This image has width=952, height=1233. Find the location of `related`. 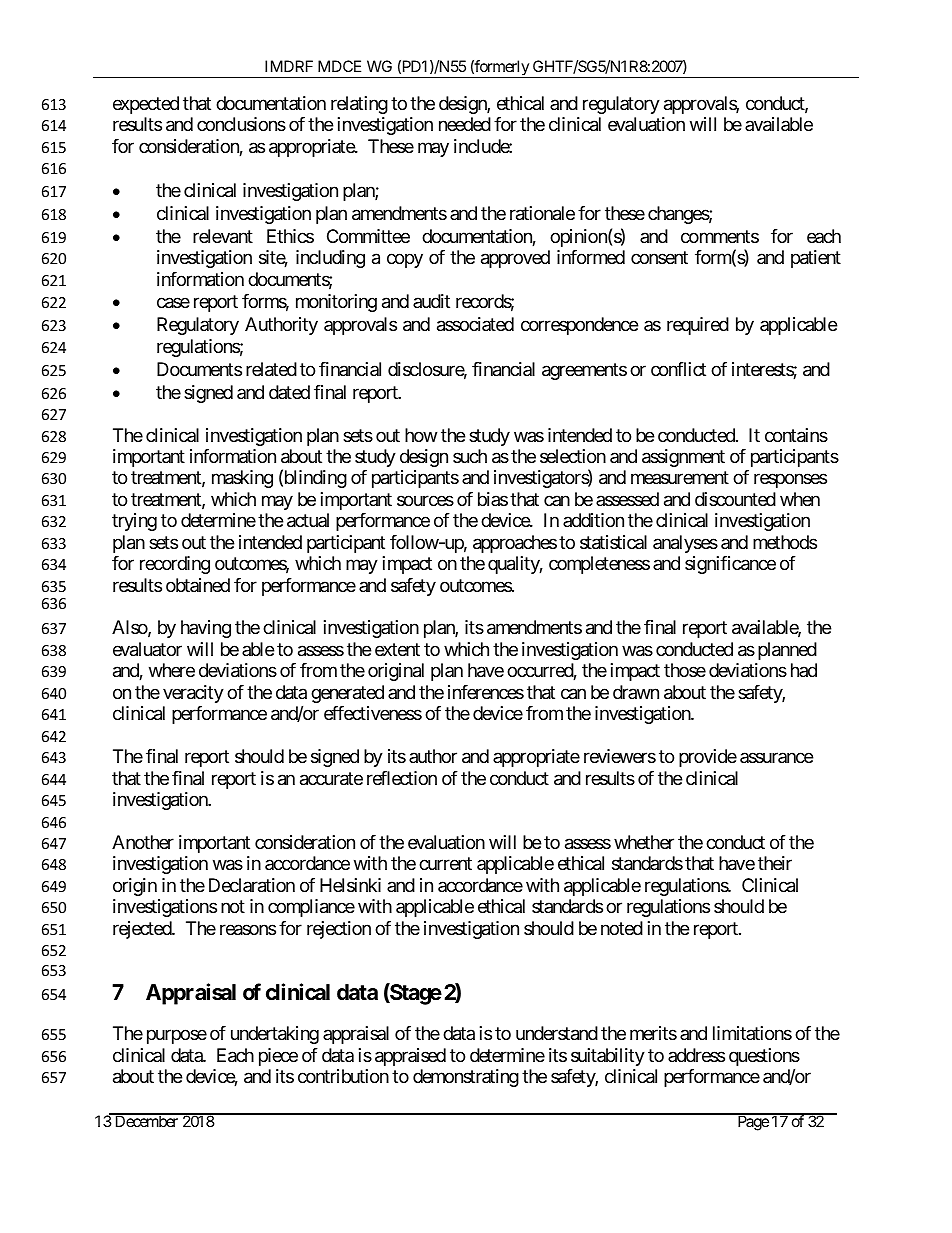

related is located at coordinates (271, 369).
